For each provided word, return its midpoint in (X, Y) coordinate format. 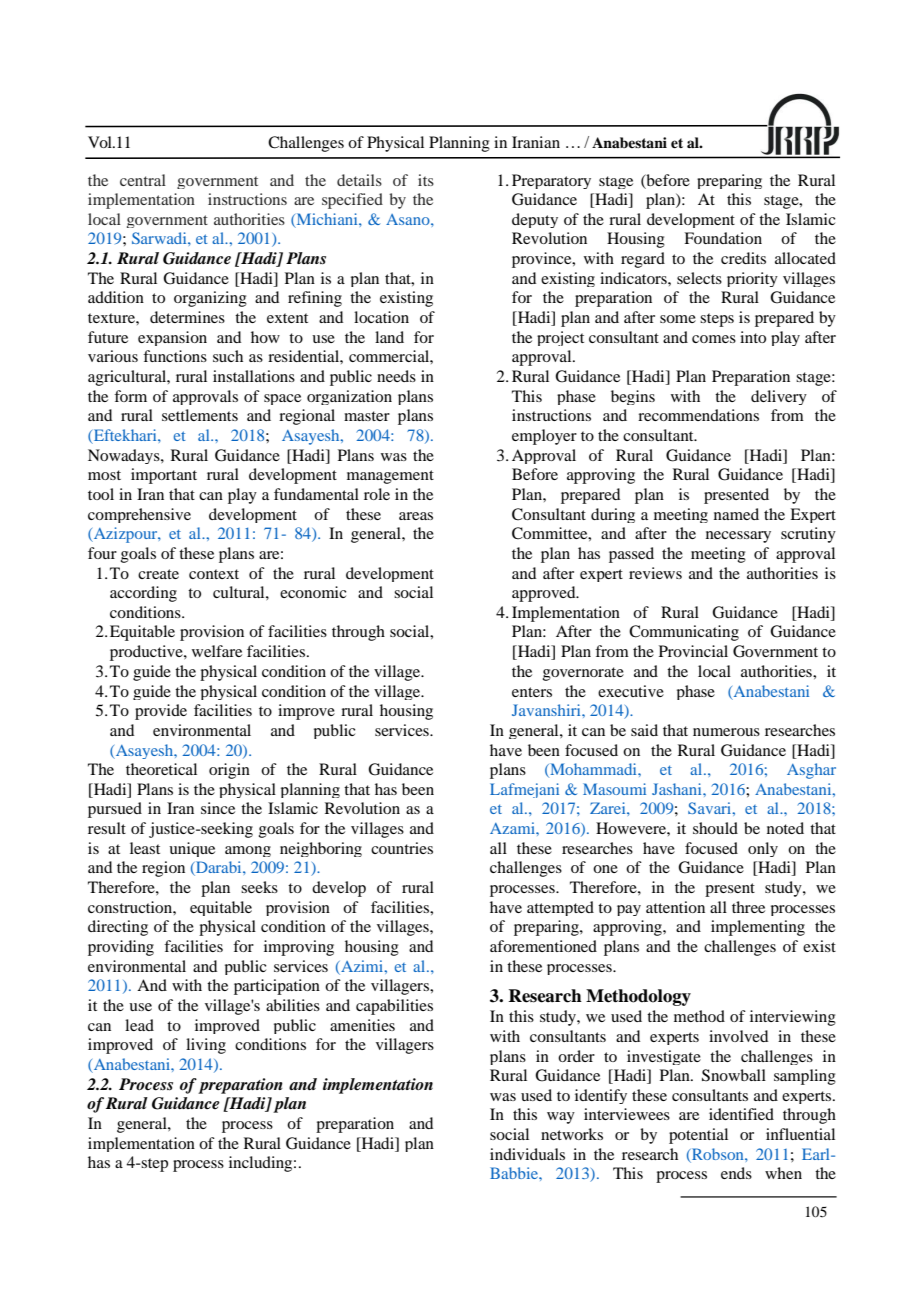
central (143, 180)
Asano (409, 219)
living (206, 1046)
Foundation (723, 238)
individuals (527, 1154)
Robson (718, 1154)
